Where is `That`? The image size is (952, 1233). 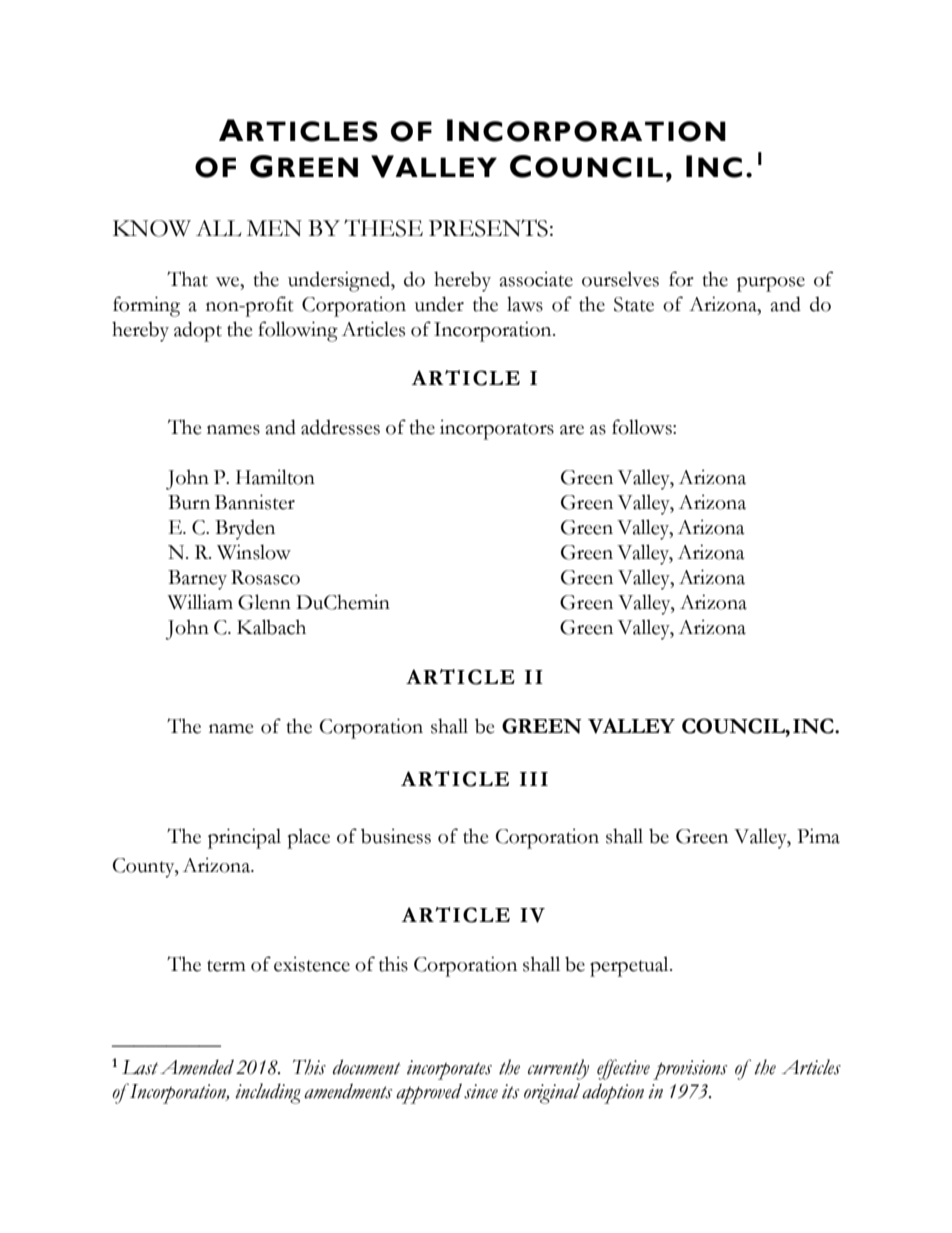
That is located at coordinates (187, 279).
